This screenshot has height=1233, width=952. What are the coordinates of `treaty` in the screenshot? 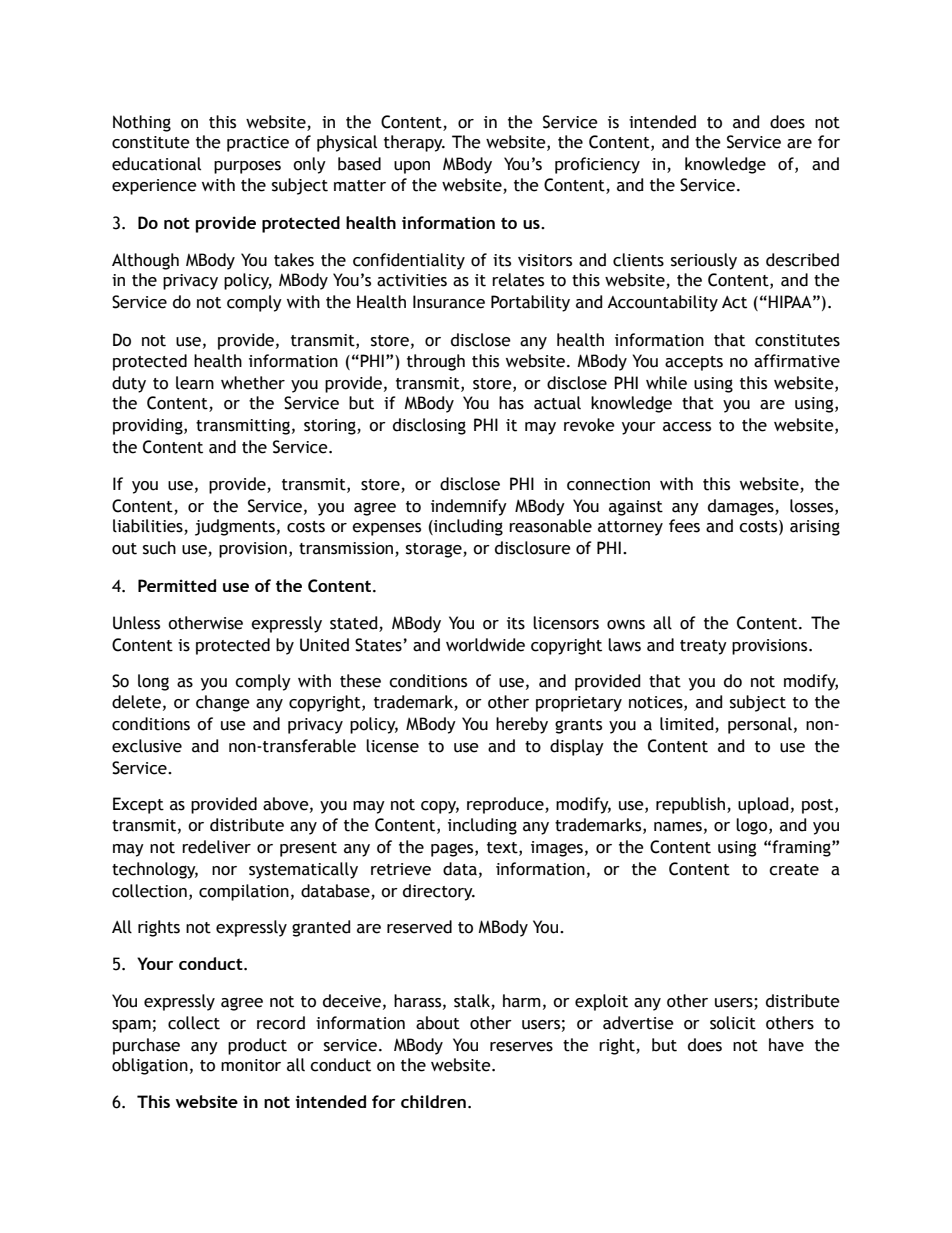 It's located at (703, 647).
